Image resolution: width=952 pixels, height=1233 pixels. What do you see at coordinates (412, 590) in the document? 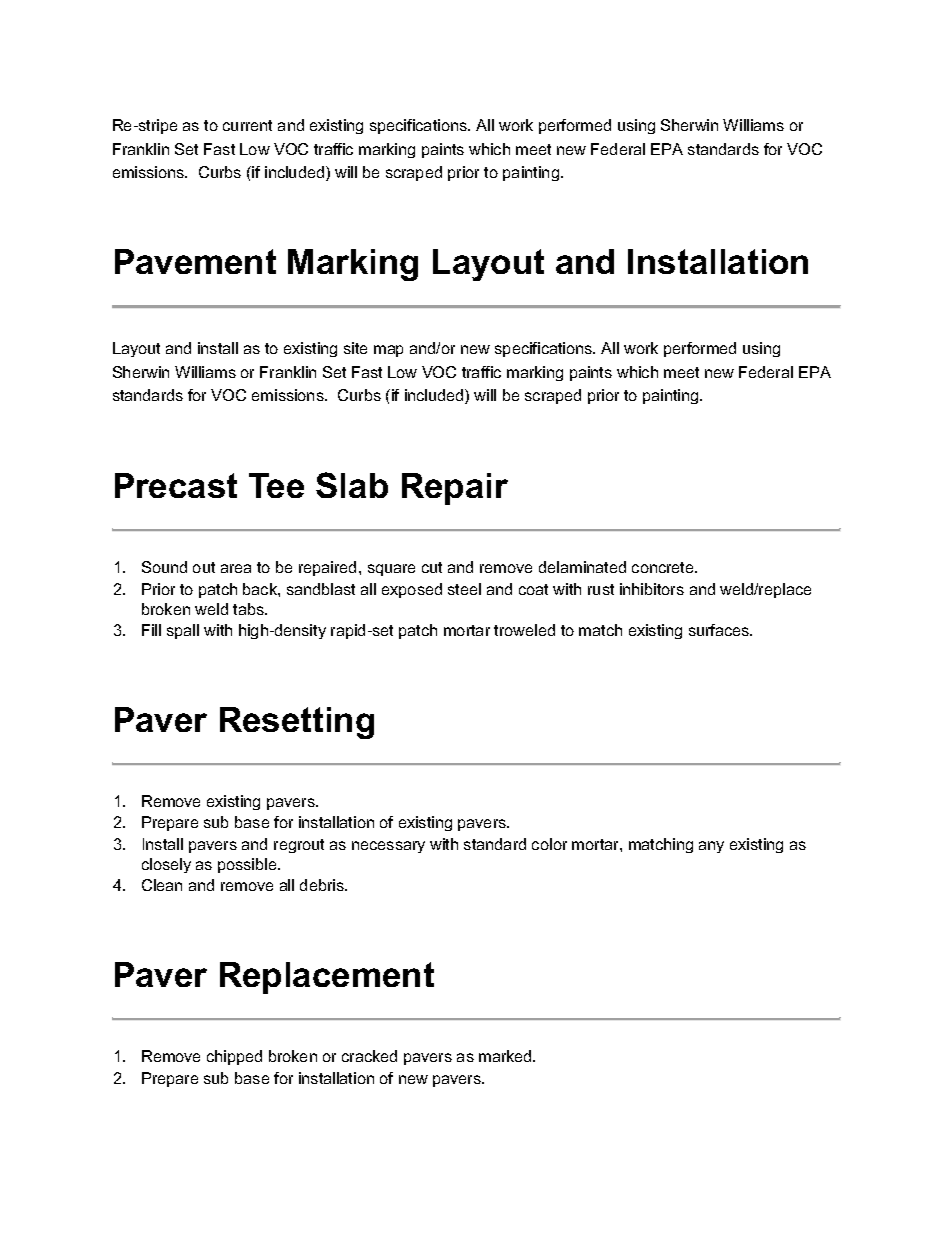
I see `exposed` at bounding box center [412, 590].
